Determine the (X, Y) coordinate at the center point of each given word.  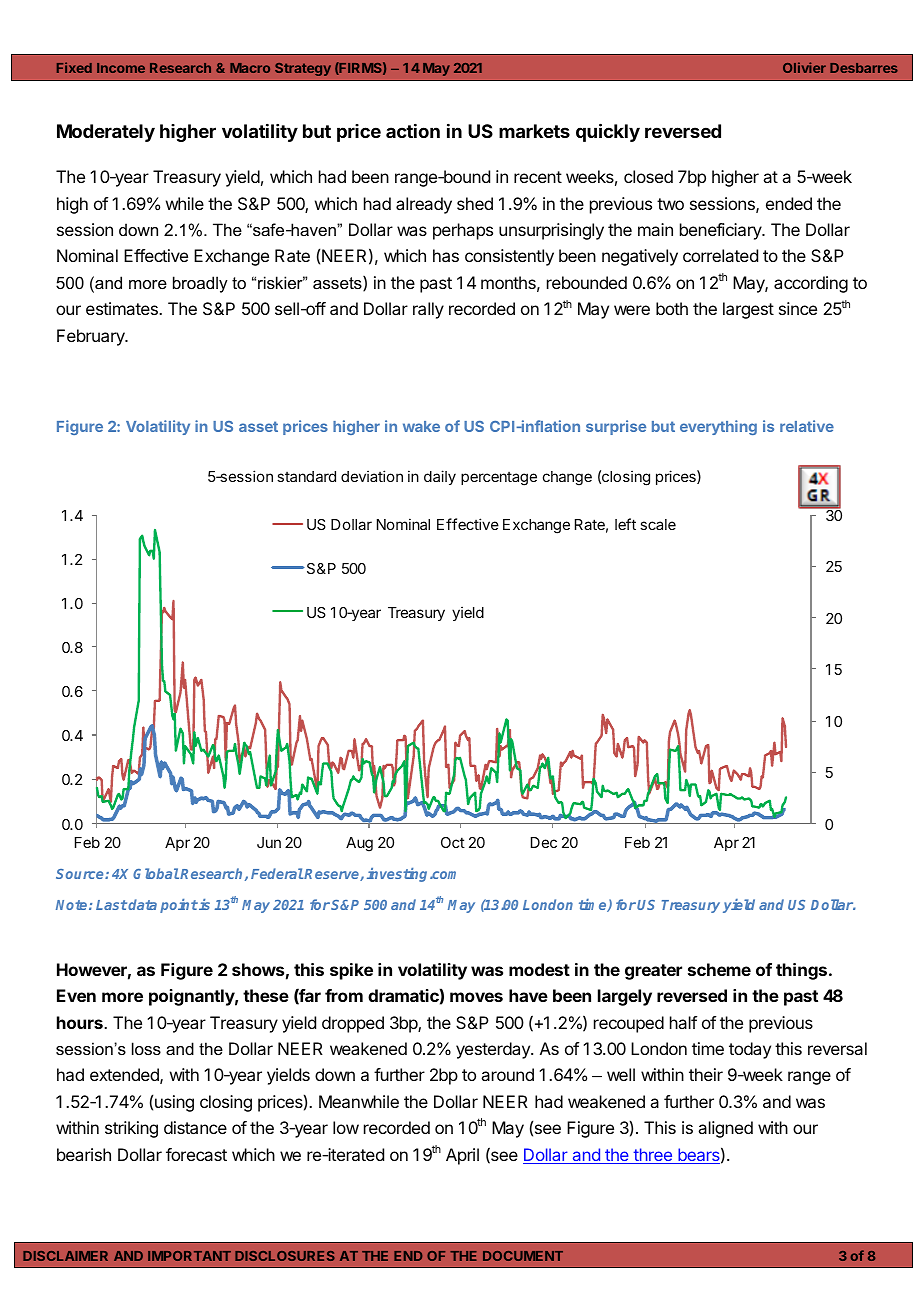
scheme (719, 969)
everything (718, 427)
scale (658, 524)
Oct (453, 842)
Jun (269, 842)
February (92, 337)
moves (476, 997)
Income (121, 68)
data (142, 904)
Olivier (804, 67)
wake (421, 426)
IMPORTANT (189, 1256)
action (413, 131)
